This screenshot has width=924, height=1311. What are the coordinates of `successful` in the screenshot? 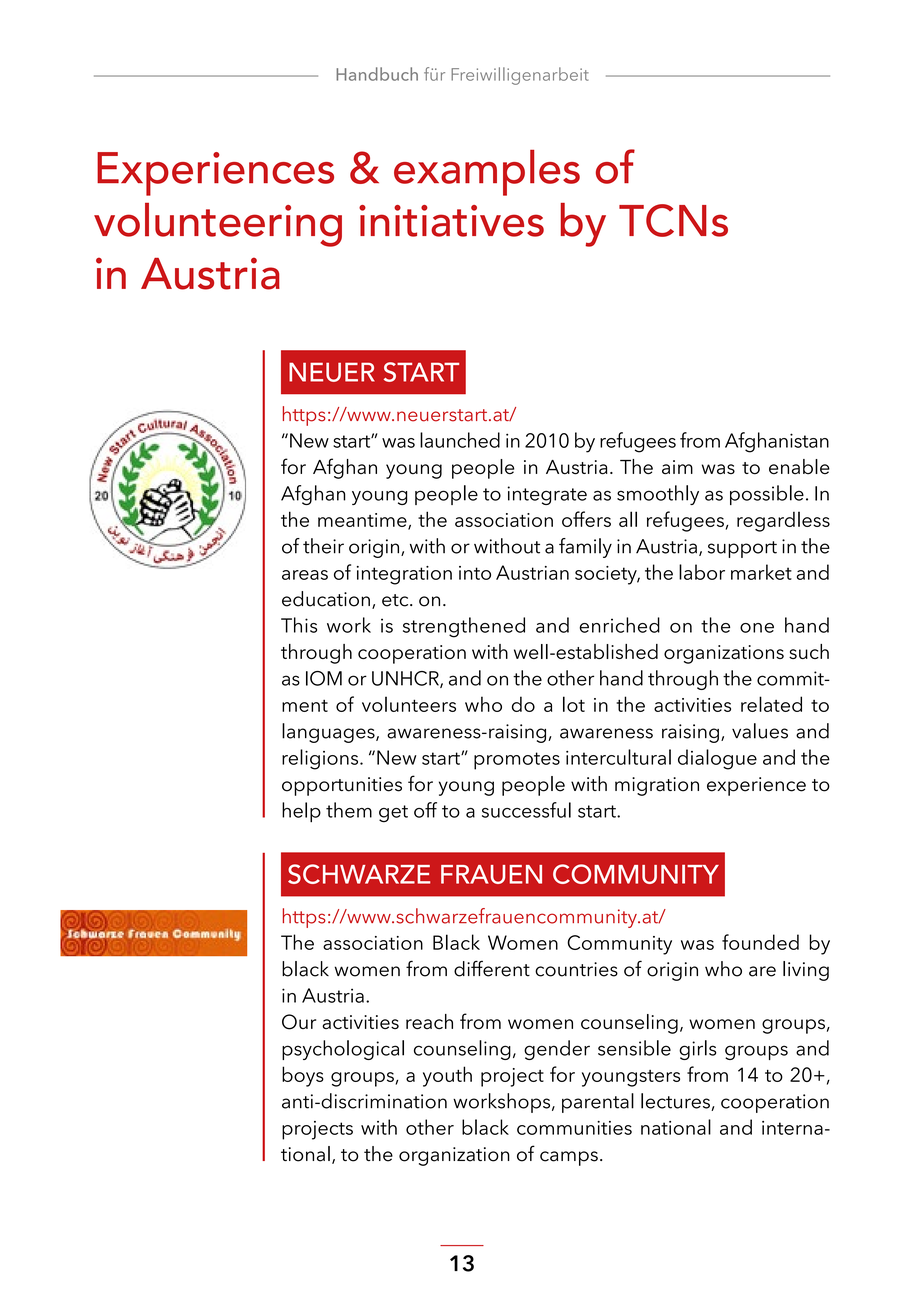 It's located at (526, 810).
